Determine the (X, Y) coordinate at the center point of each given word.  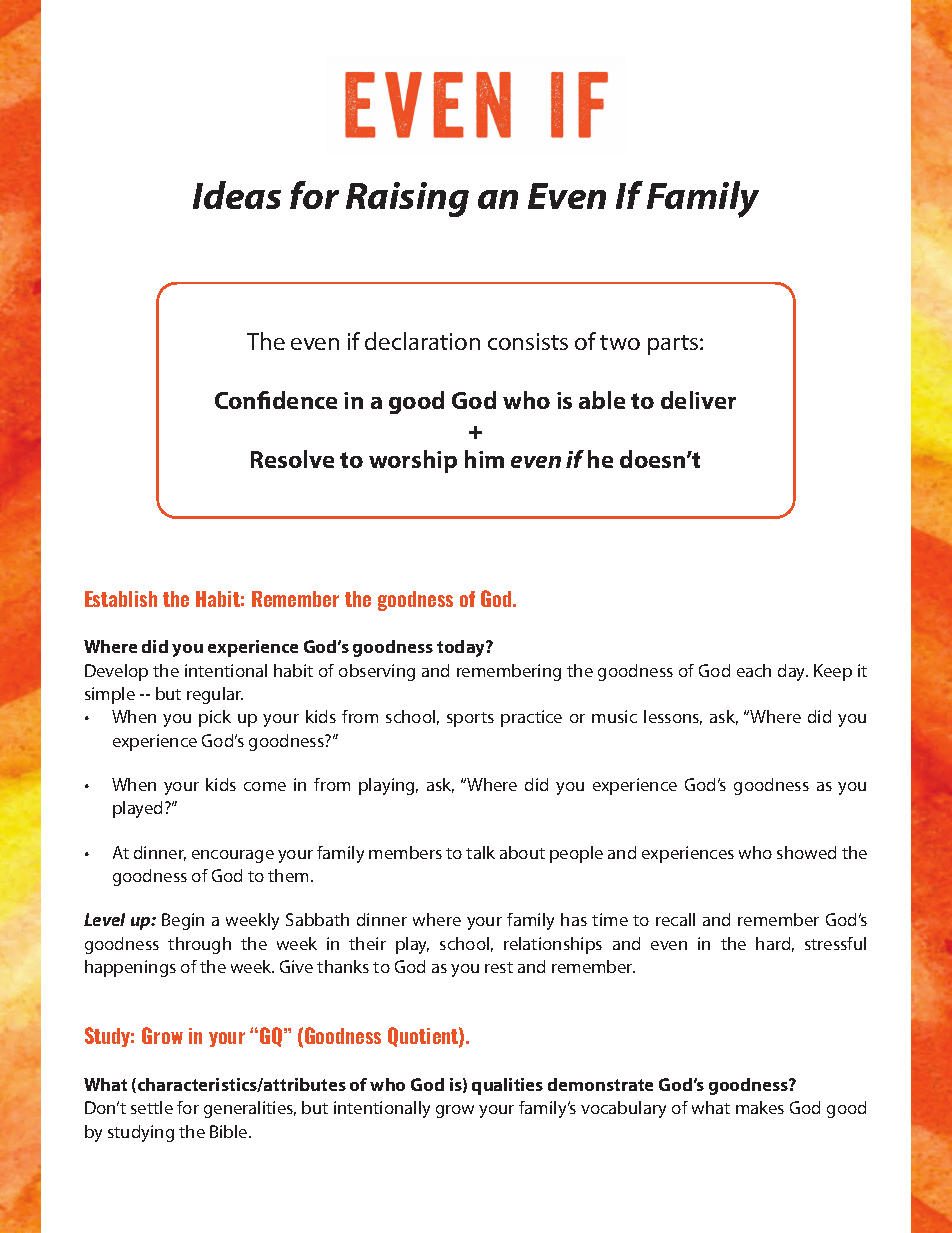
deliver (698, 400)
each (754, 670)
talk (480, 852)
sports (470, 719)
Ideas (237, 195)
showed (806, 852)
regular (215, 695)
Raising (407, 199)
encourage (233, 856)
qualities (507, 1086)
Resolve (292, 459)
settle (152, 1107)
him (484, 459)
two (620, 342)
